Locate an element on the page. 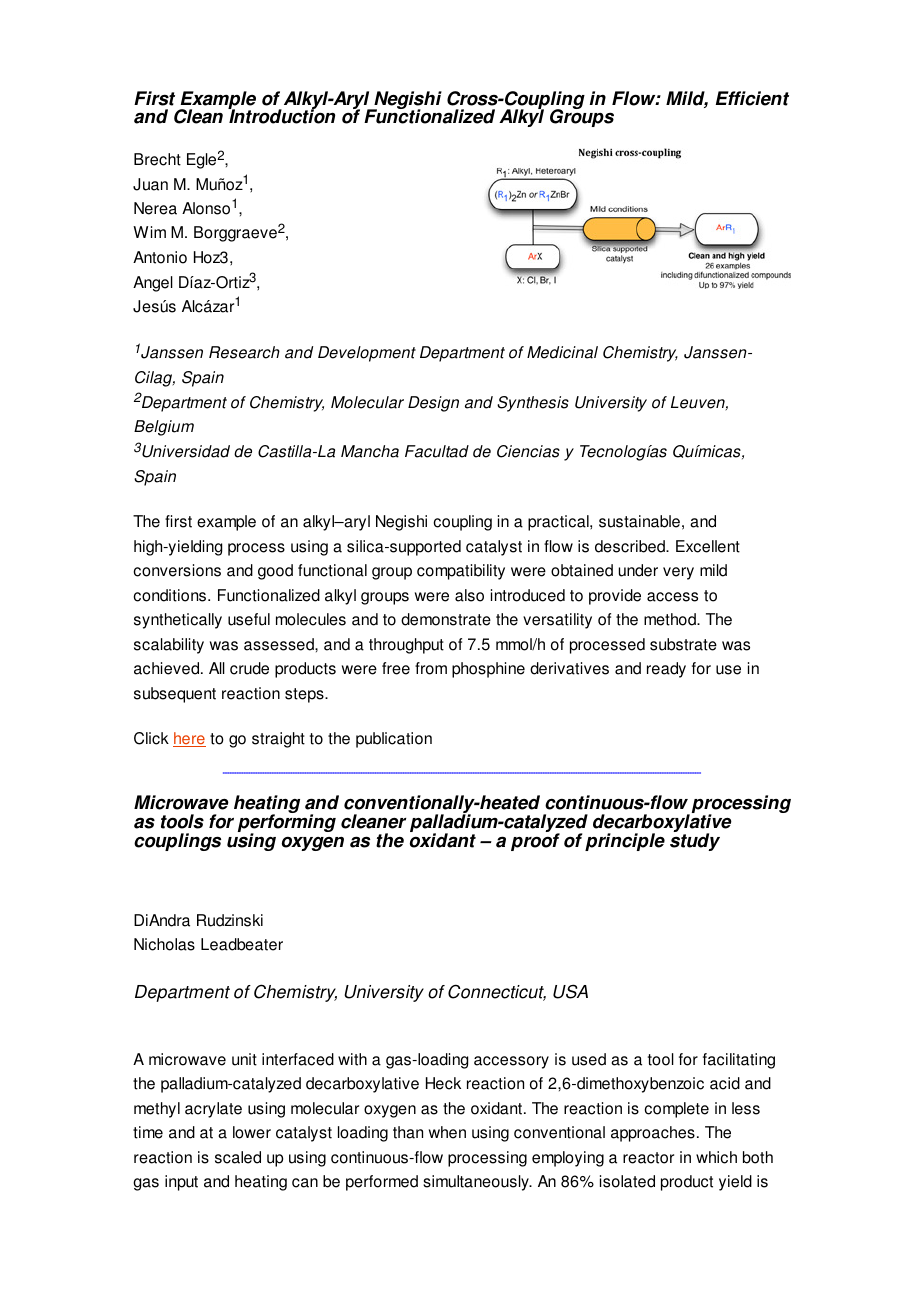 The height and width of the image is (1308, 924). study is located at coordinates (695, 841).
